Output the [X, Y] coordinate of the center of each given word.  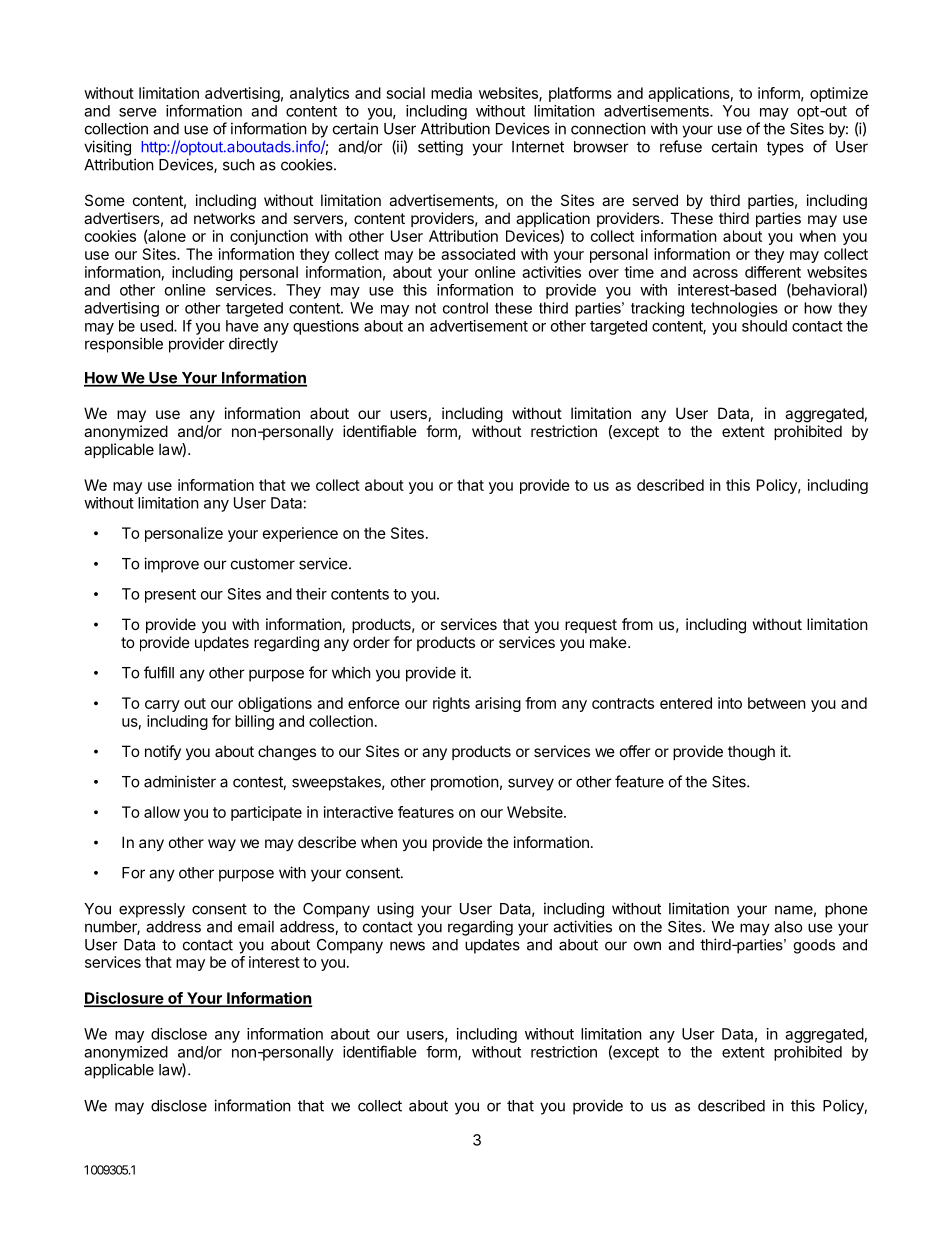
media [451, 93]
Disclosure [124, 999]
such [239, 165]
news [407, 946]
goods [814, 946]
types [785, 148]
